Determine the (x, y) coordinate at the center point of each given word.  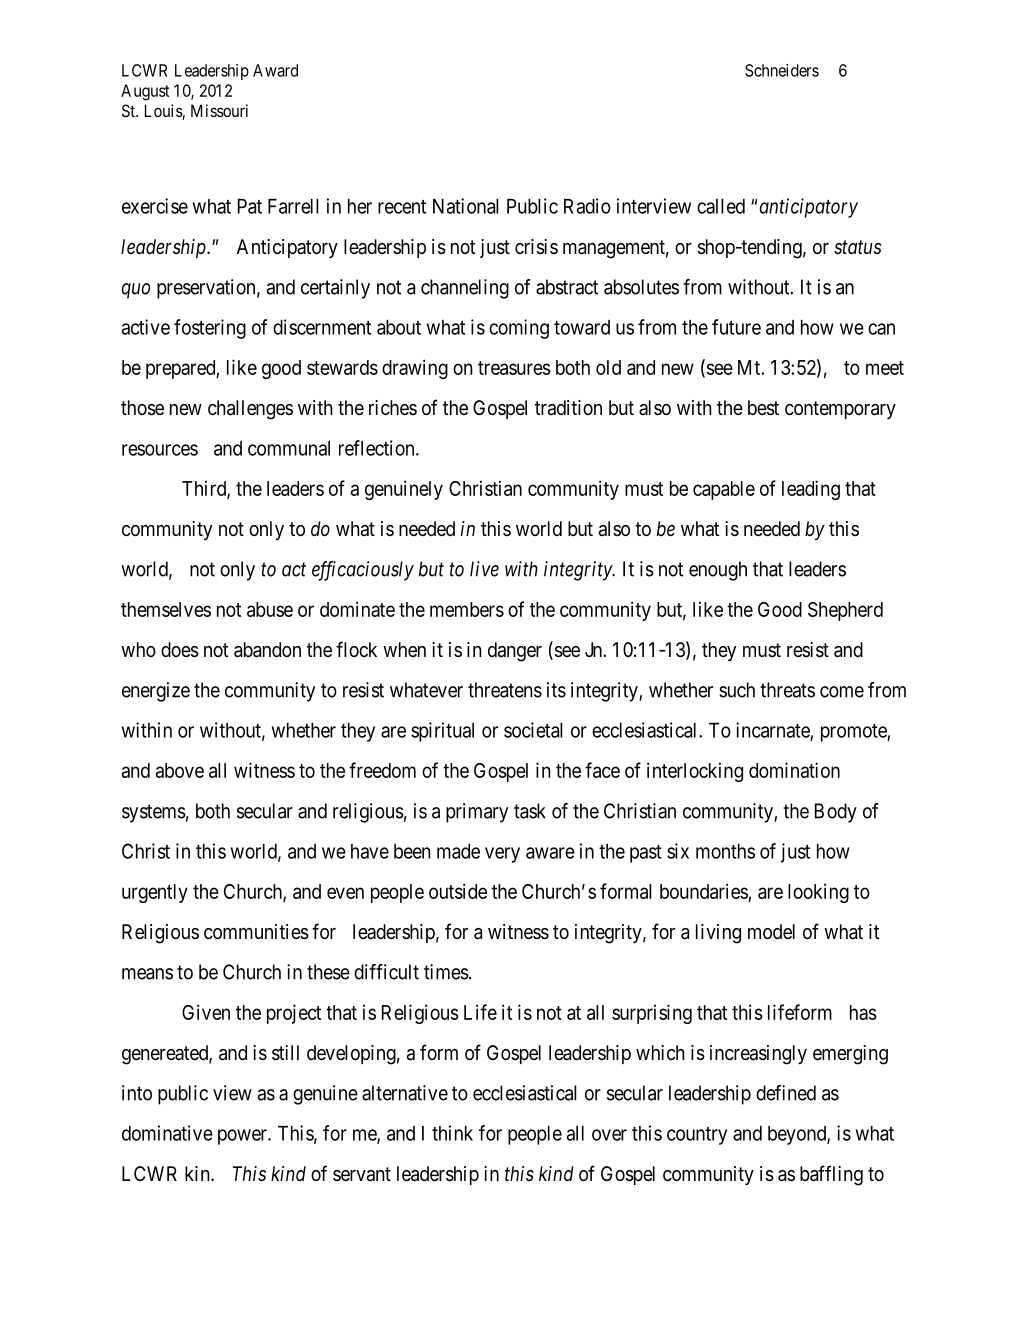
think (452, 1133)
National (466, 206)
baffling (831, 1175)
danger (515, 652)
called (721, 206)
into (137, 1093)
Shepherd (845, 611)
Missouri (219, 110)
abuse (270, 609)
